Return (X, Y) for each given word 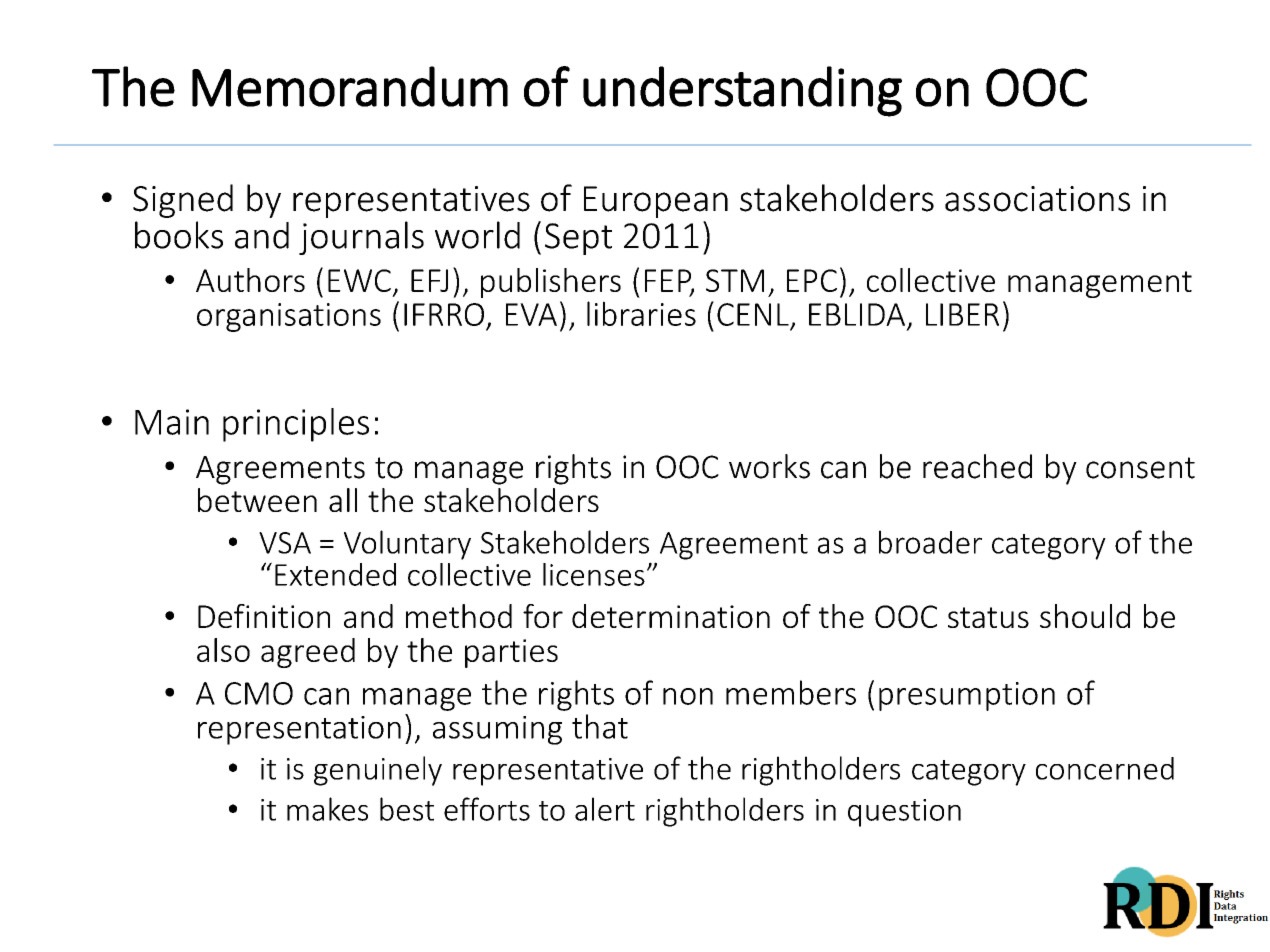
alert (605, 809)
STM (735, 280)
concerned (1105, 768)
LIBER (962, 314)
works (769, 466)
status (988, 617)
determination (671, 616)
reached (977, 466)
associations (1037, 199)
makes (327, 809)
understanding (742, 91)
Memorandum (350, 86)
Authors (250, 280)
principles (296, 425)
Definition (264, 616)
